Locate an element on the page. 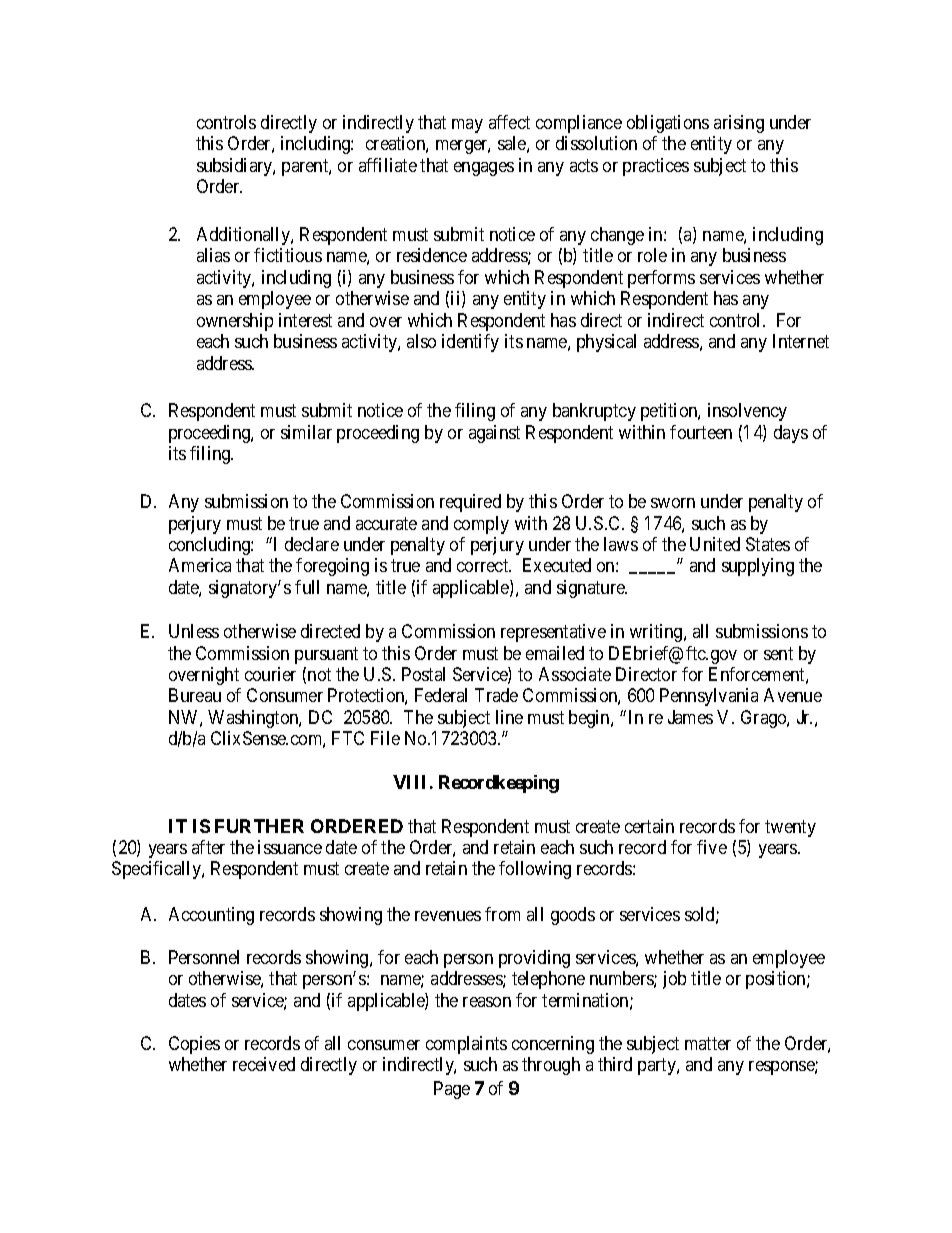  FURTHER is located at coordinates (259, 826).
